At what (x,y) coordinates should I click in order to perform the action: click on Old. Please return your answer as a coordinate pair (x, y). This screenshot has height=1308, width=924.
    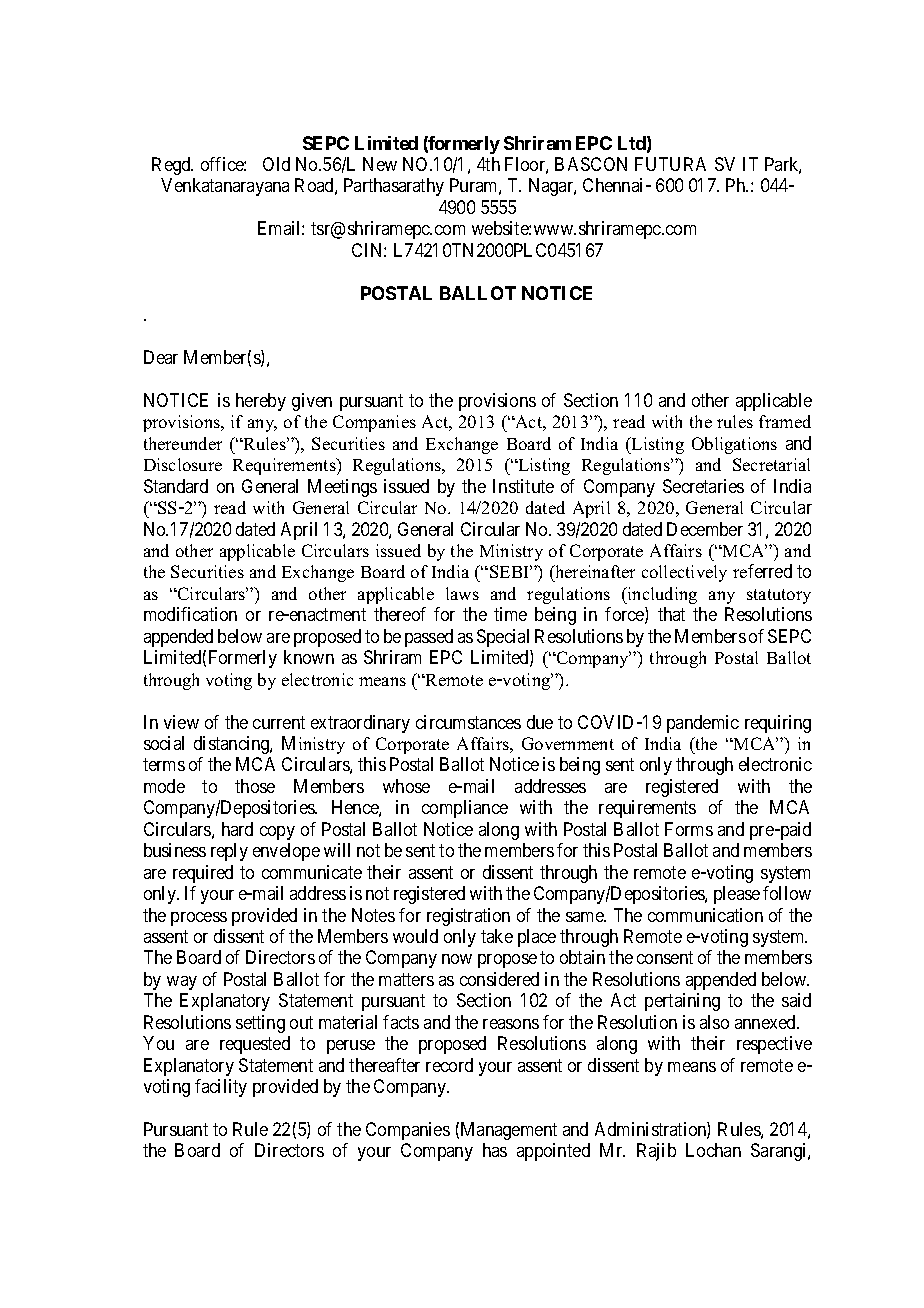
    Looking at the image, I should click on (276, 164).
